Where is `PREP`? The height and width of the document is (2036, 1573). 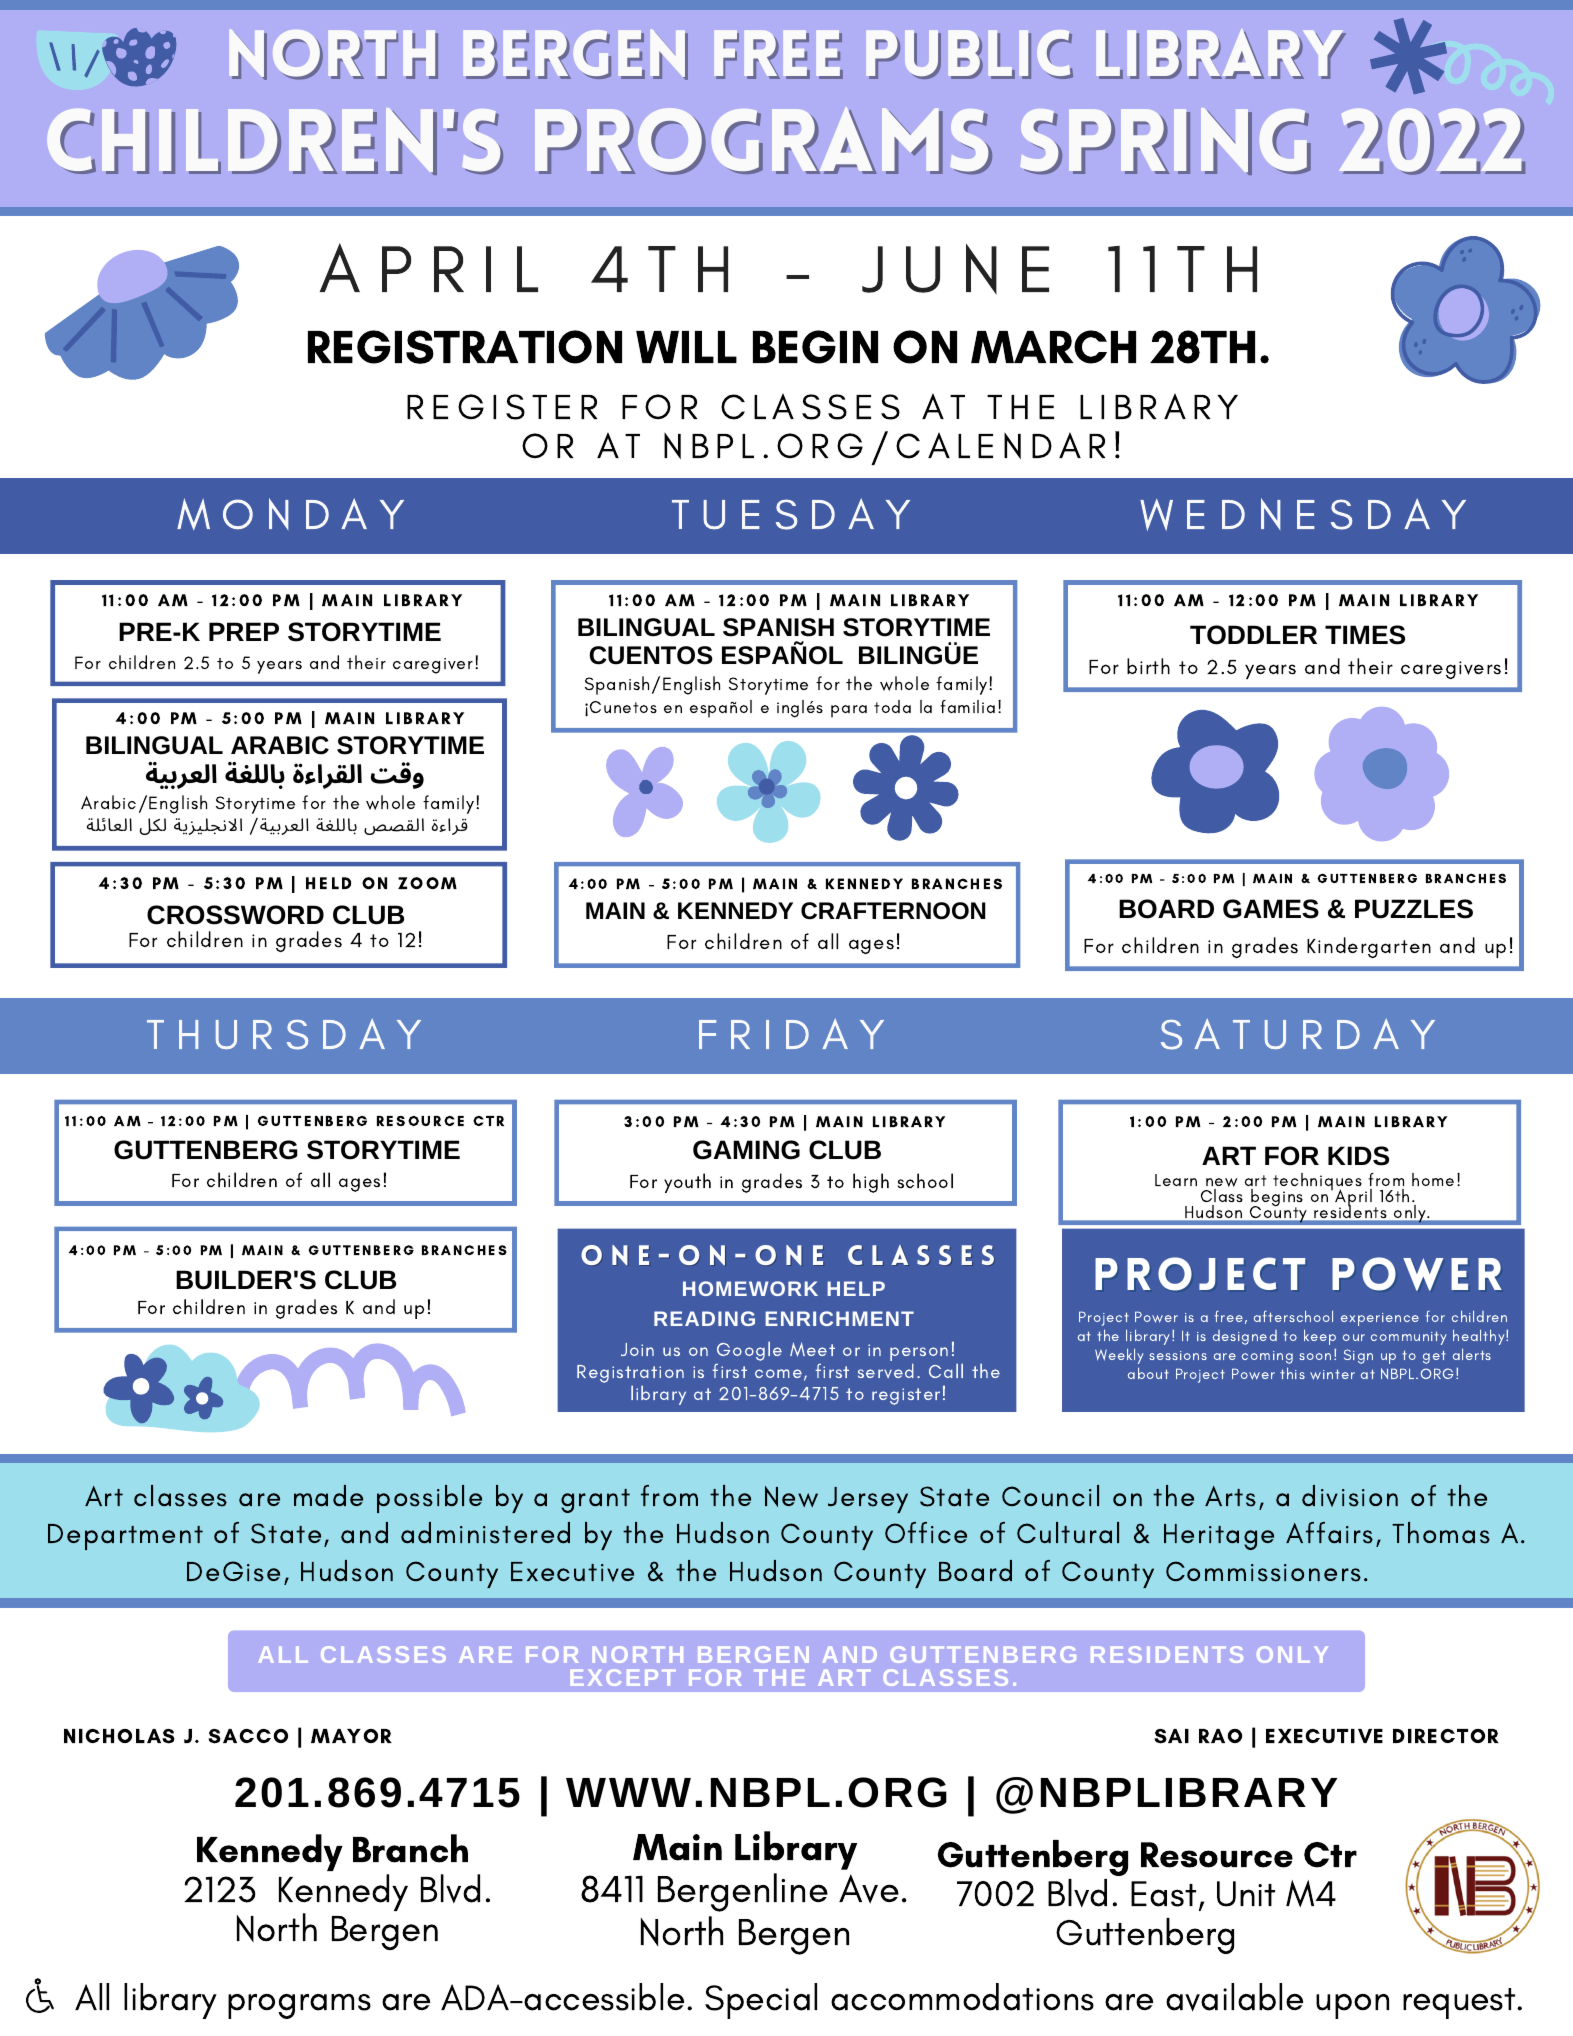
PREP is located at coordinates (244, 631).
